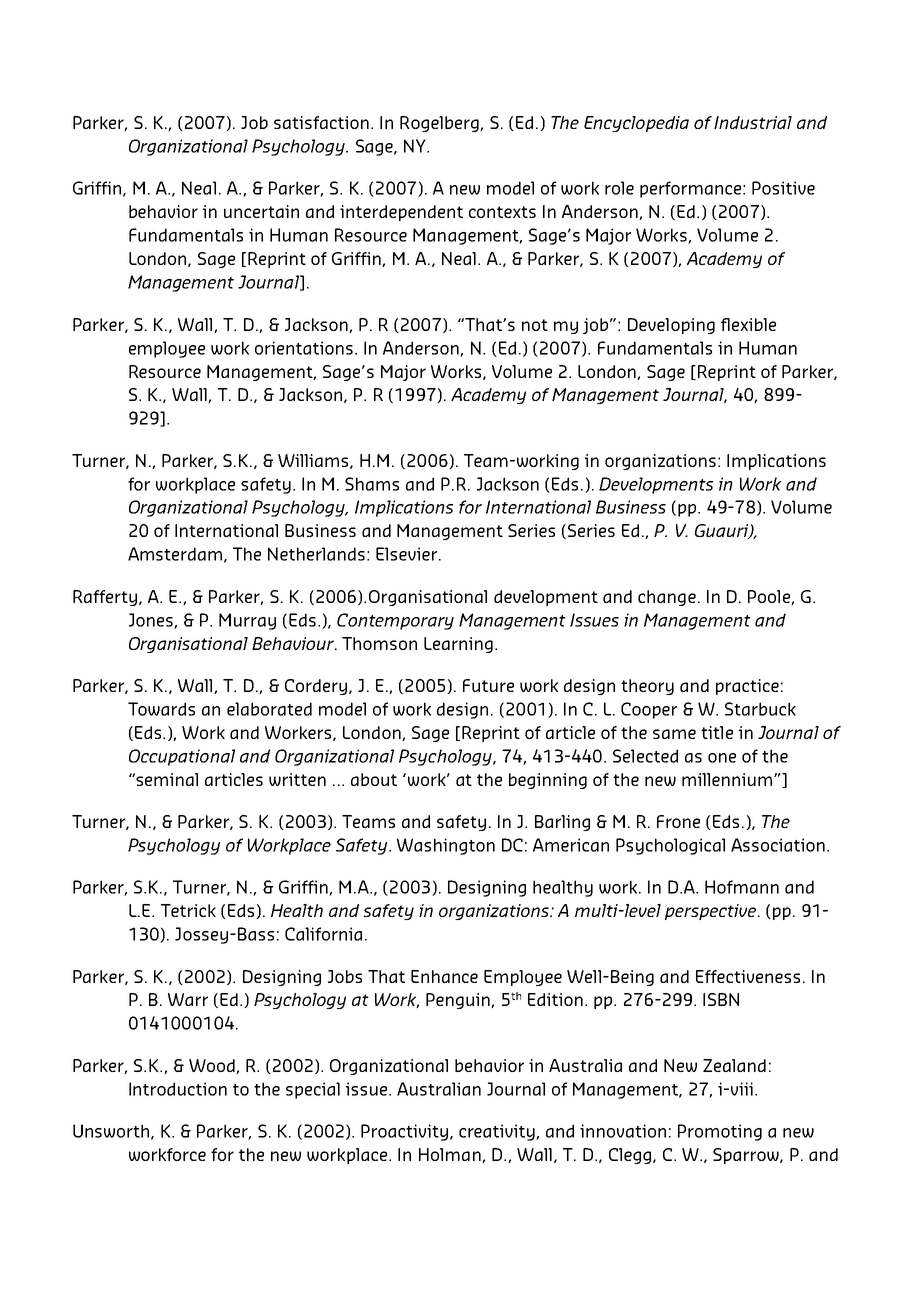  I want to click on Shams, so click(372, 484).
